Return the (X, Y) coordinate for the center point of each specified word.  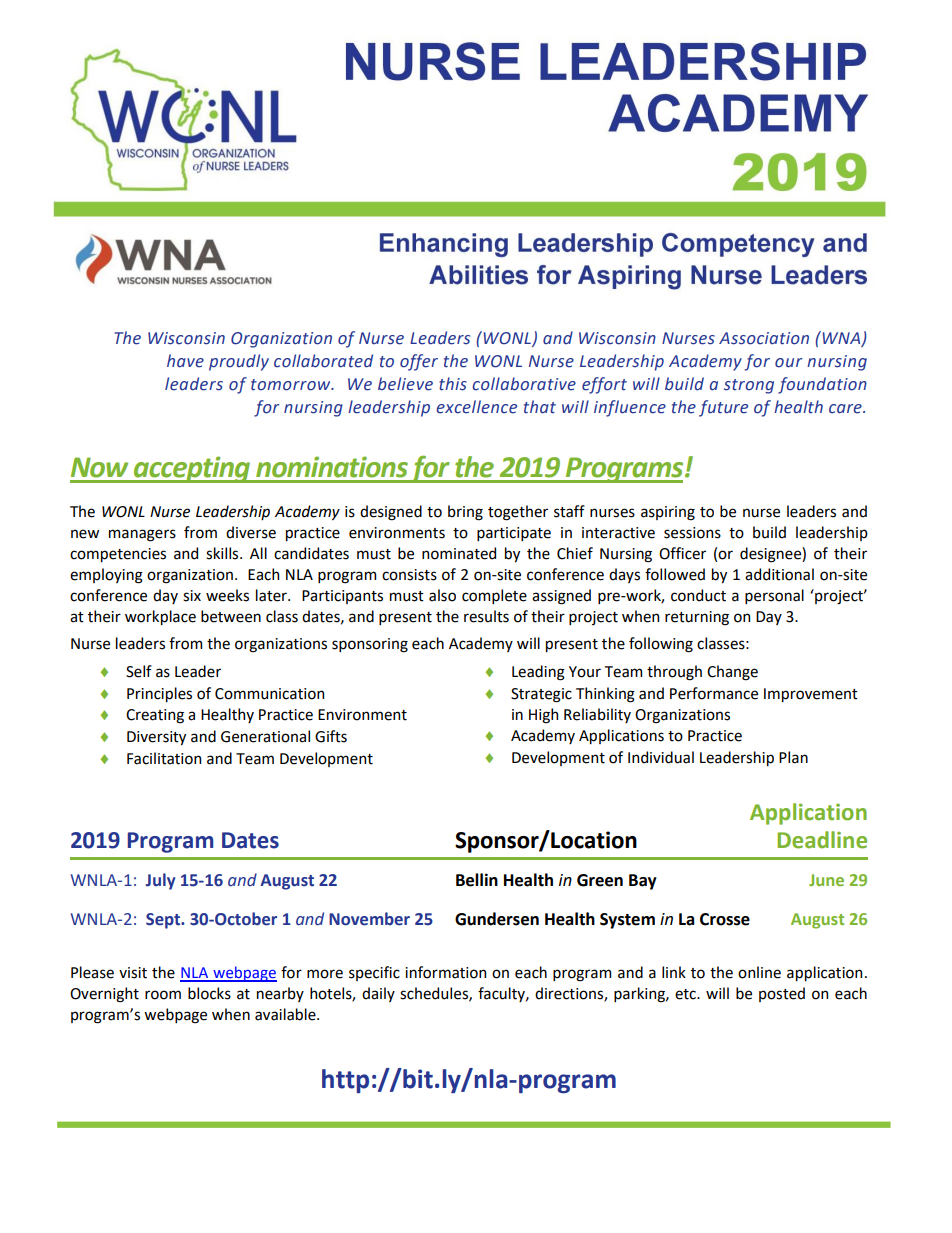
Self (139, 671)
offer (419, 362)
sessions (692, 533)
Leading (538, 673)
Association (764, 338)
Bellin (477, 880)
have (185, 361)
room (163, 995)
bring (465, 513)
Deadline (822, 840)
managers (142, 535)
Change (732, 673)
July (160, 881)
